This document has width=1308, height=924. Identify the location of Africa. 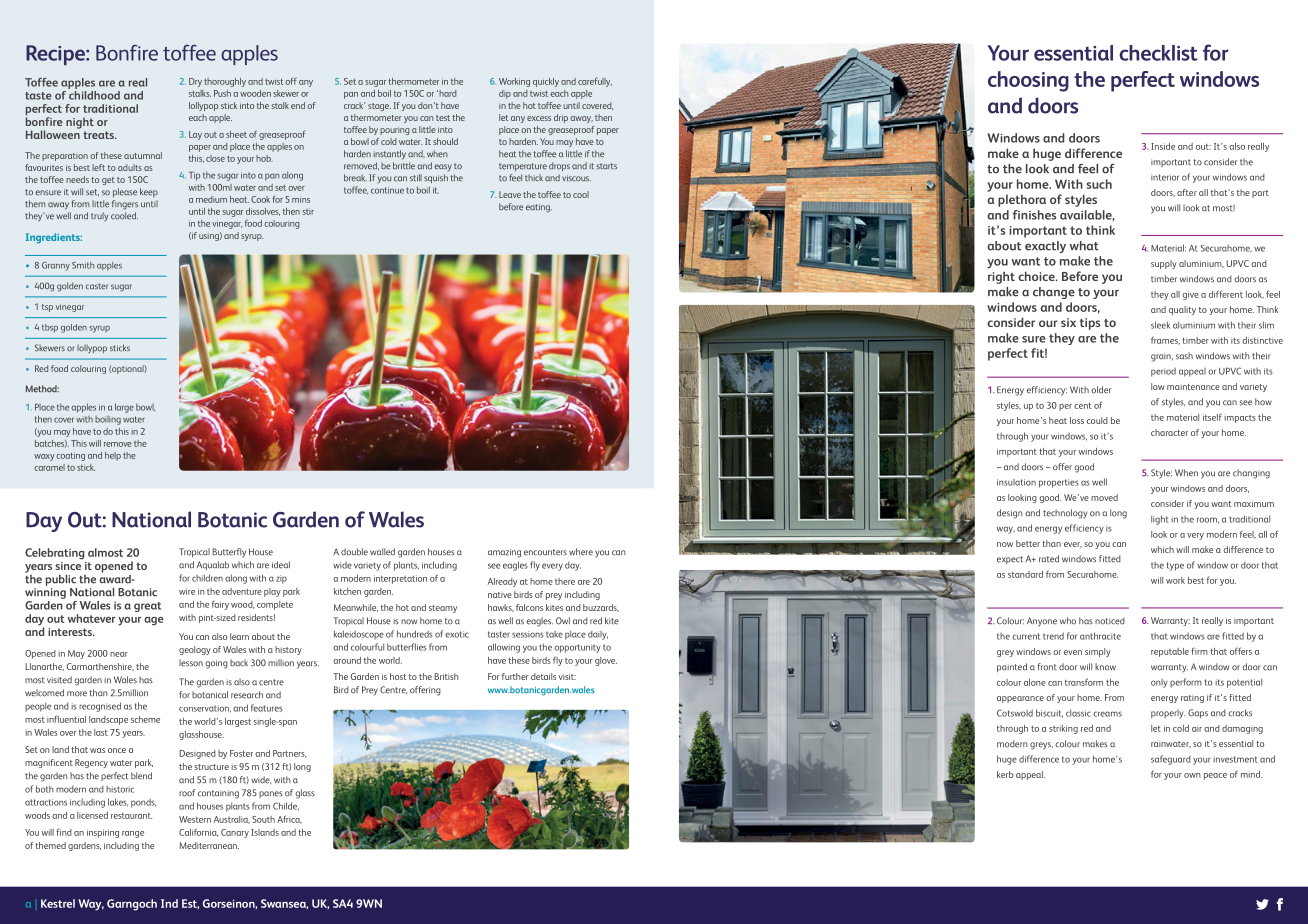
(289, 819).
